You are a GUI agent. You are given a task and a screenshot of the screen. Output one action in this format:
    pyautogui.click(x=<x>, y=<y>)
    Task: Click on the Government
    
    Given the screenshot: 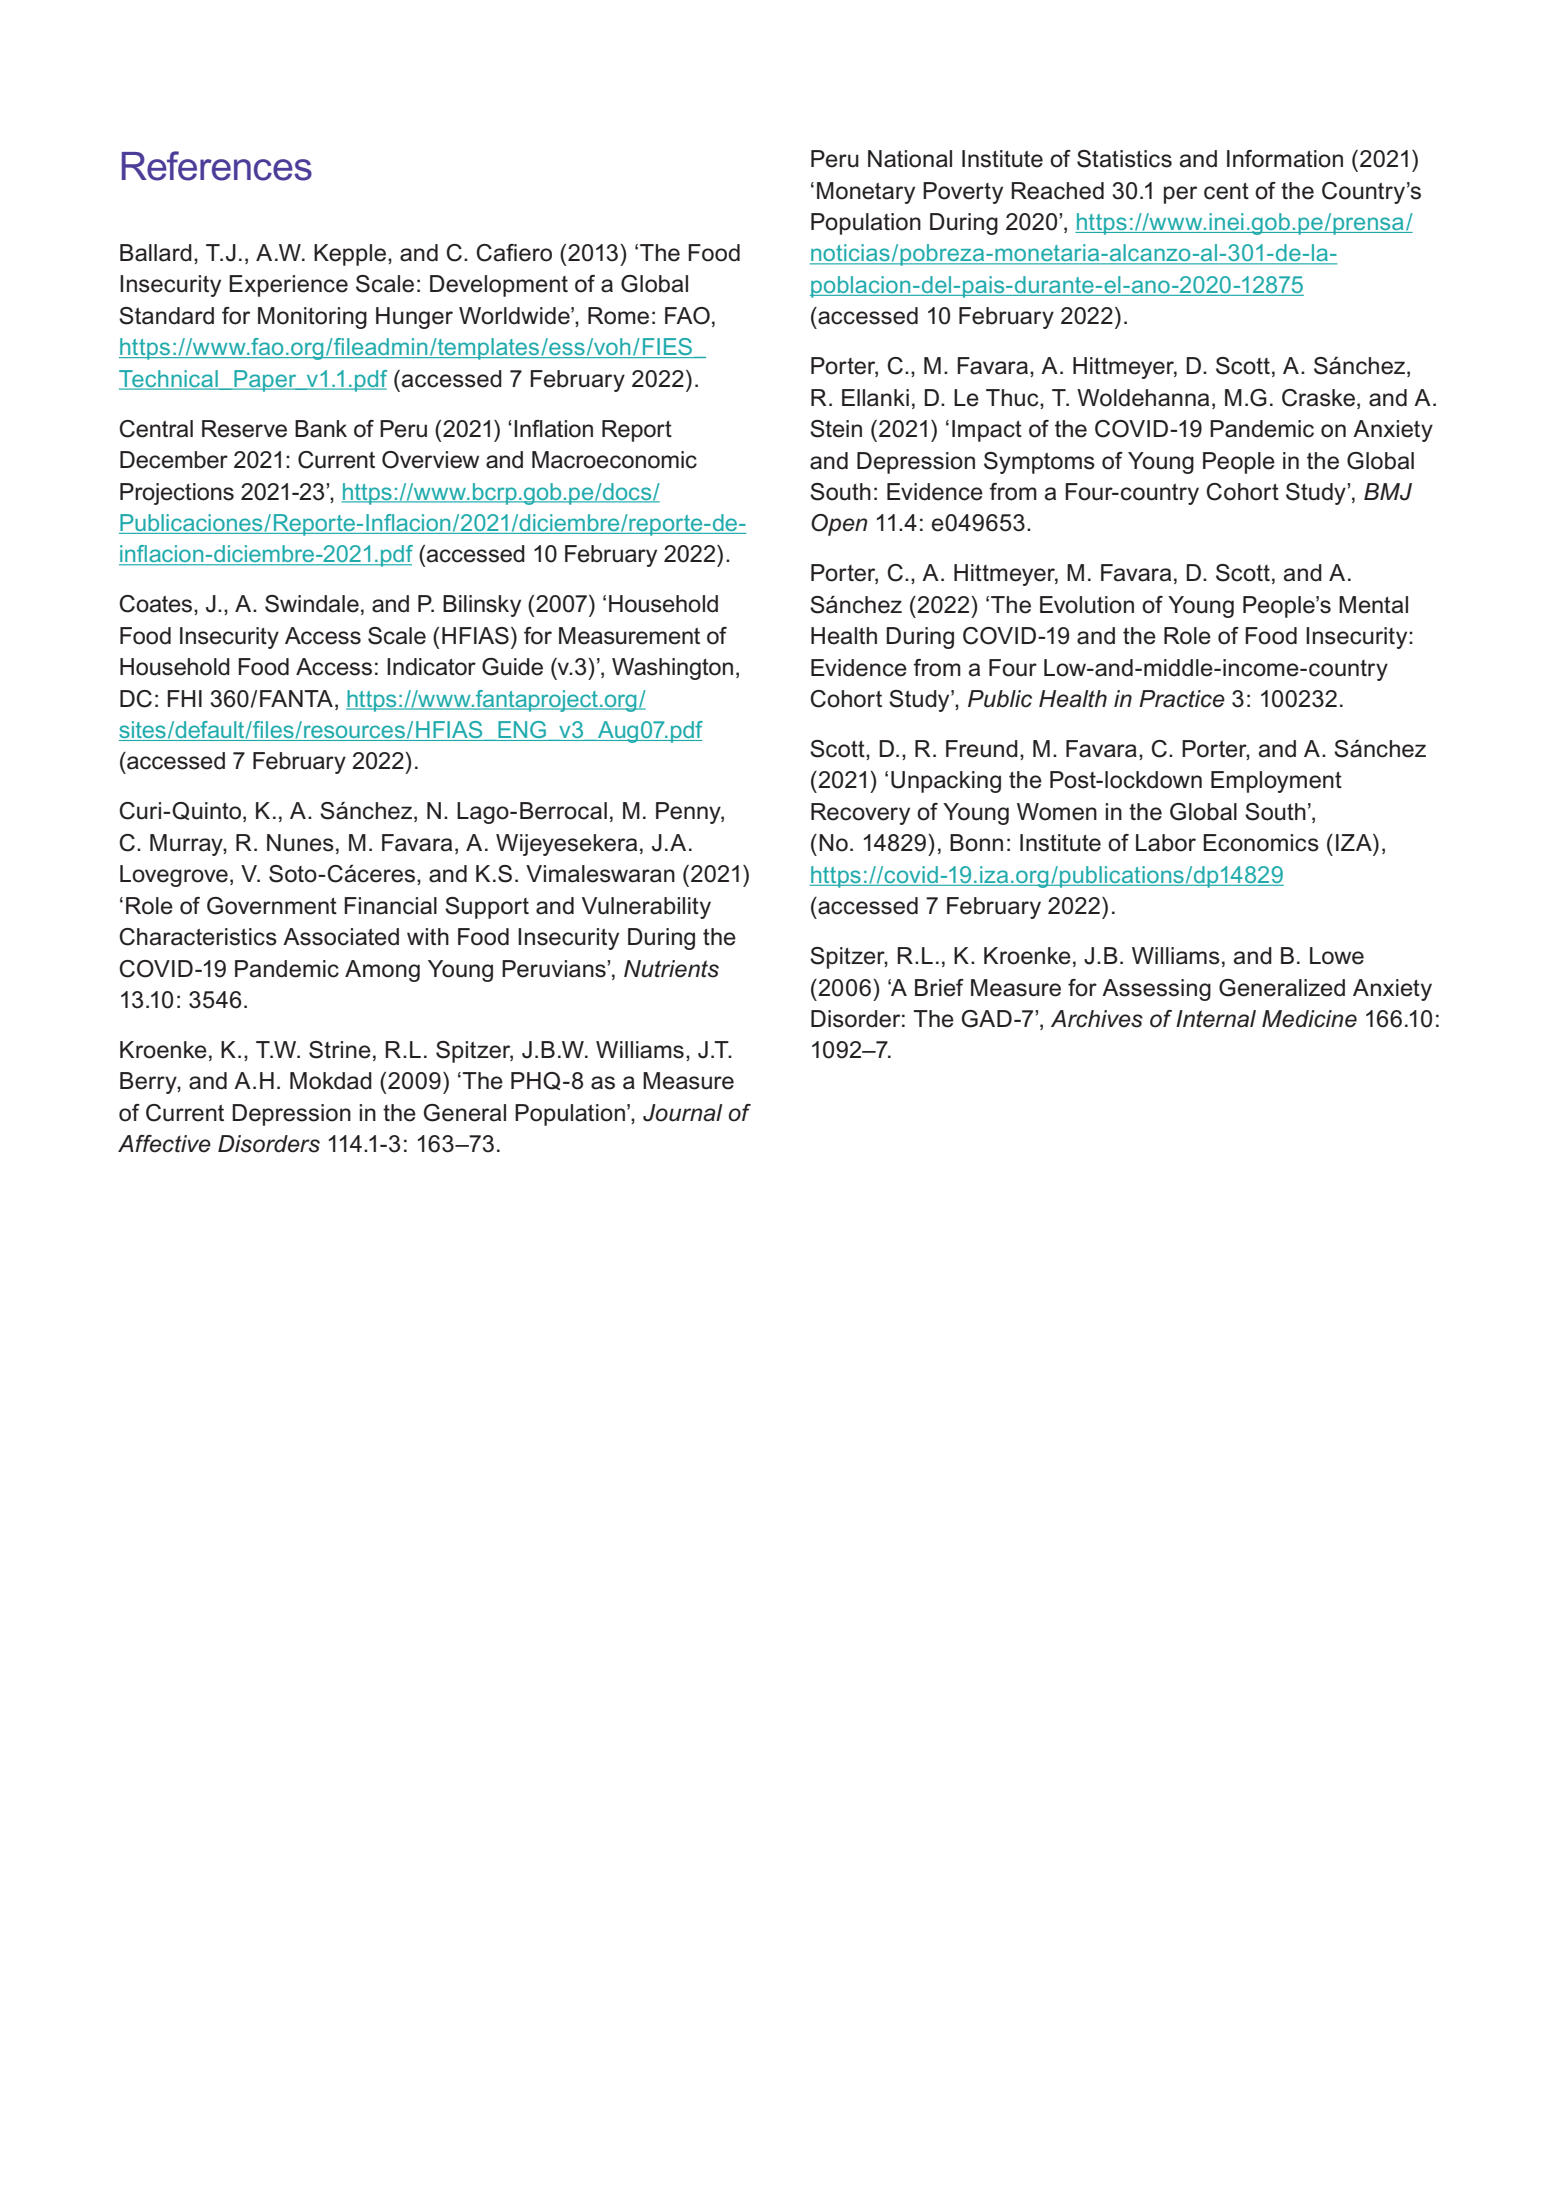 What is the action you would take?
    pyautogui.click(x=272, y=906)
